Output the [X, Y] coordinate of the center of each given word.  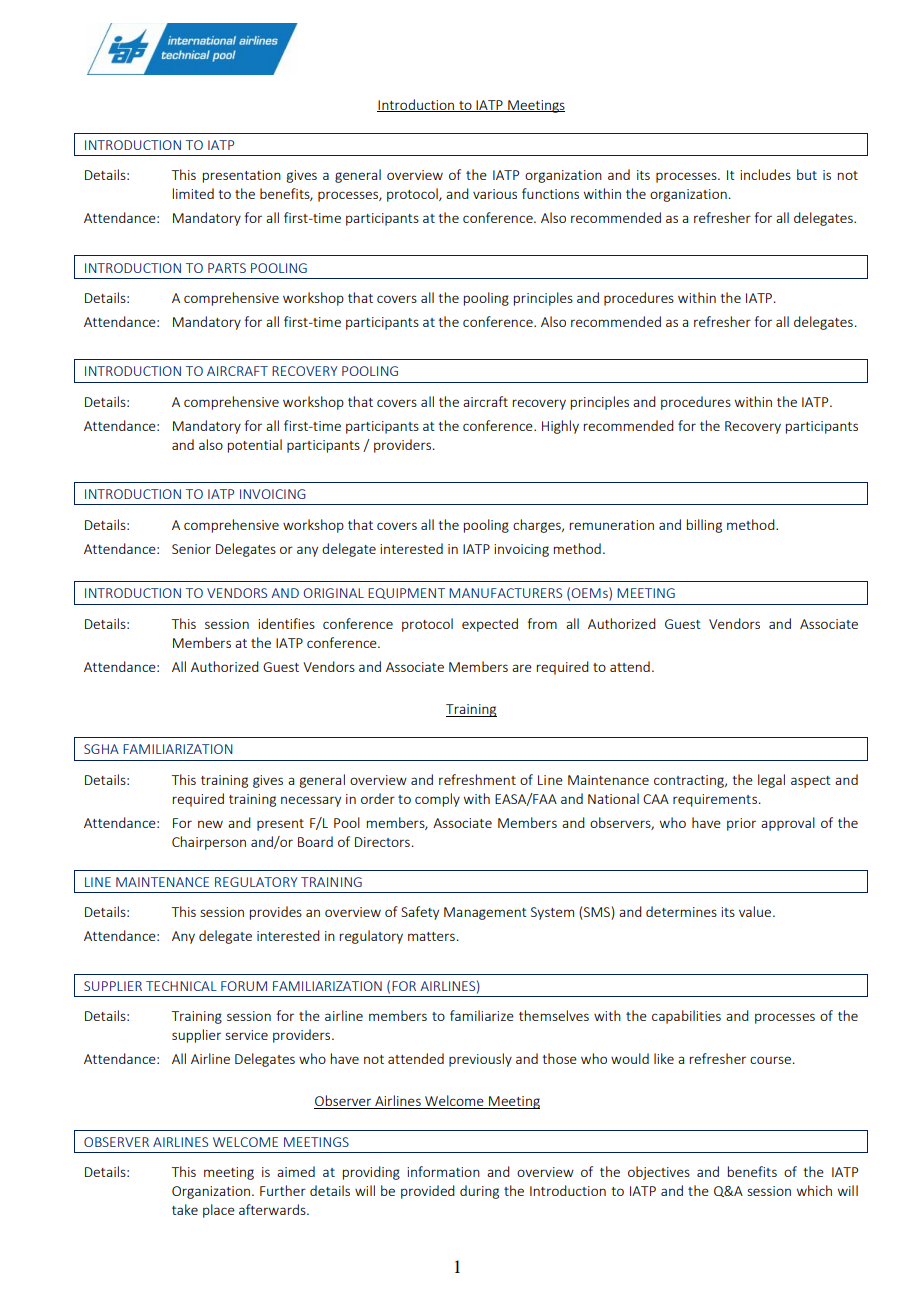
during [479, 1192]
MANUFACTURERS [505, 593]
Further [283, 1190]
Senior [191, 549]
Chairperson [209, 843]
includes [765, 174]
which [814, 1190]
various [495, 194]
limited [193, 193]
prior [741, 824]
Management [485, 913]
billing [704, 526]
